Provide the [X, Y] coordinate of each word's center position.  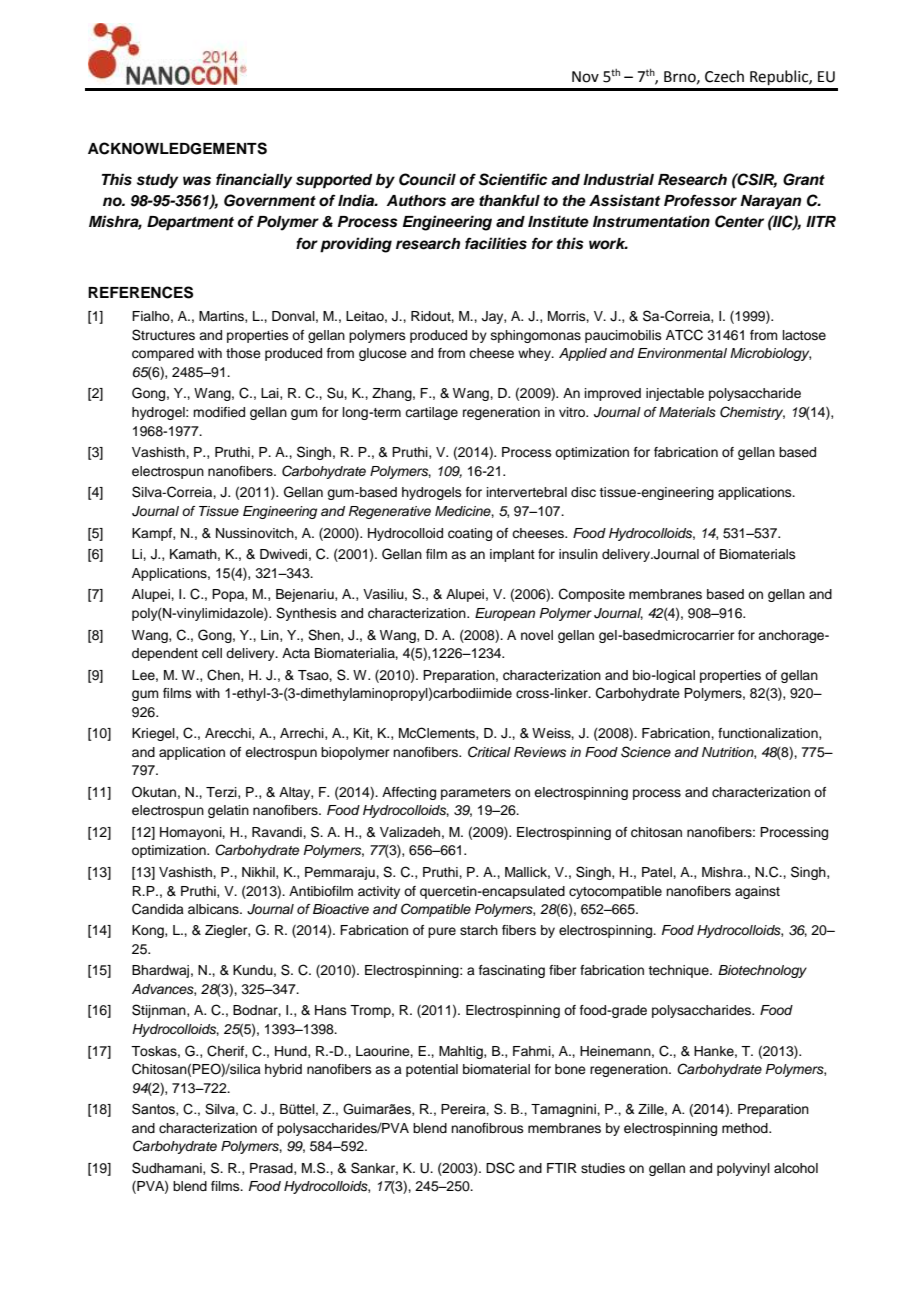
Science [646, 752]
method [746, 1128]
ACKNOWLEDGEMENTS [177, 148]
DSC [500, 1168]
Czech [724, 76]
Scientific [513, 179]
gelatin [228, 811]
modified [219, 412]
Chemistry [752, 413]
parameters [476, 794]
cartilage [431, 413]
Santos [154, 1109]
